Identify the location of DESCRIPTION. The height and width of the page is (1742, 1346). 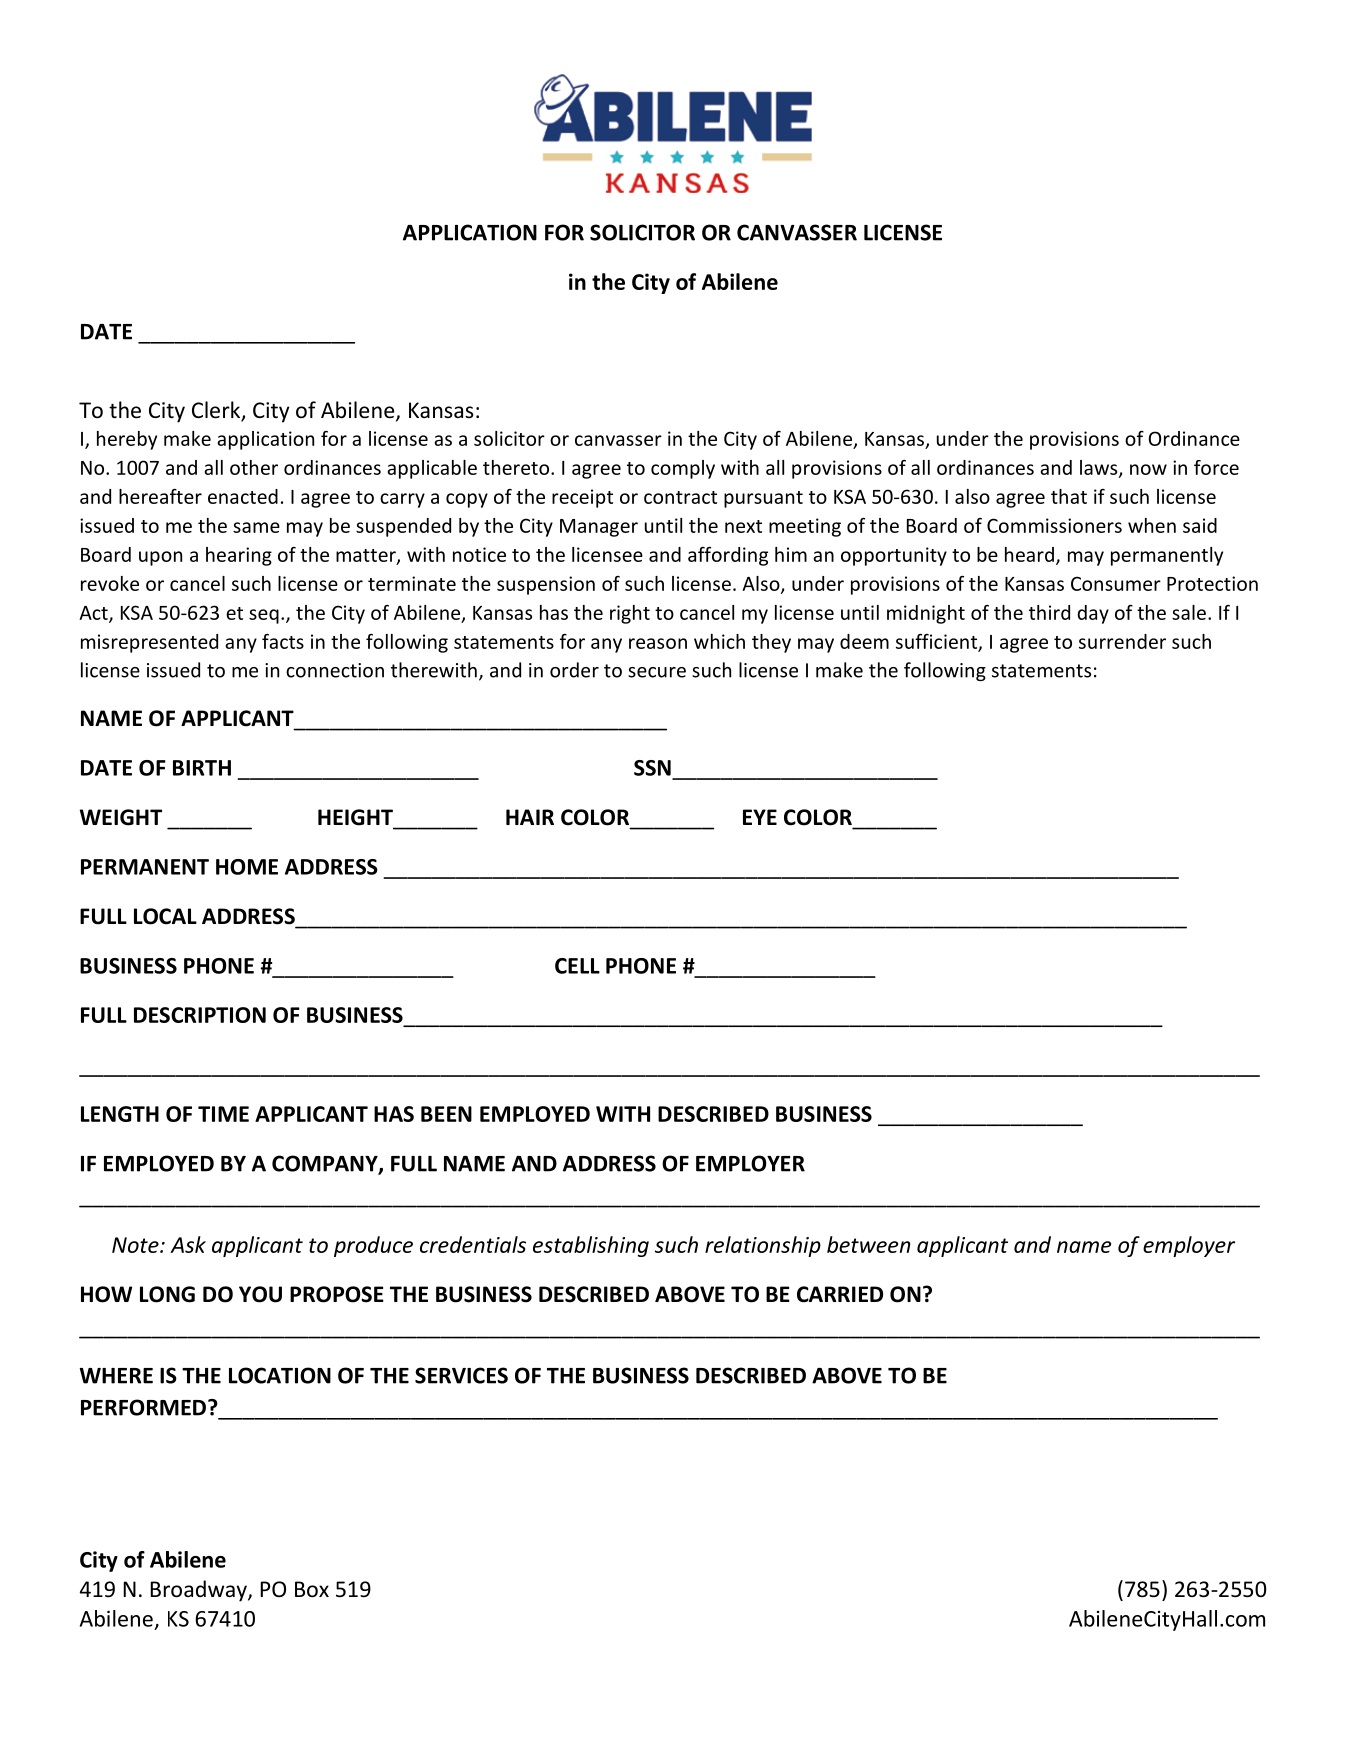
(200, 1015).
